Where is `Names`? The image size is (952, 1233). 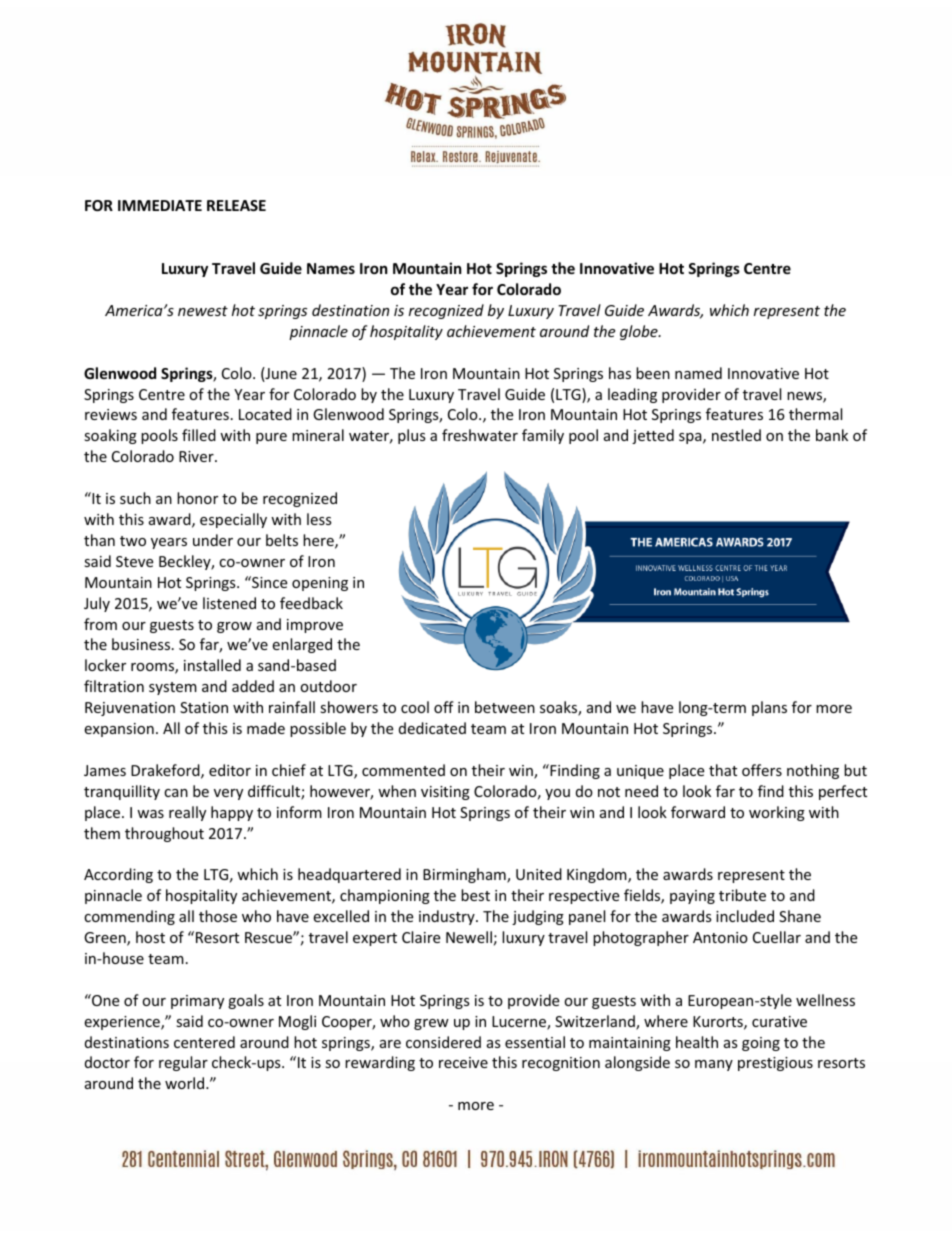
Names is located at coordinates (331, 268).
